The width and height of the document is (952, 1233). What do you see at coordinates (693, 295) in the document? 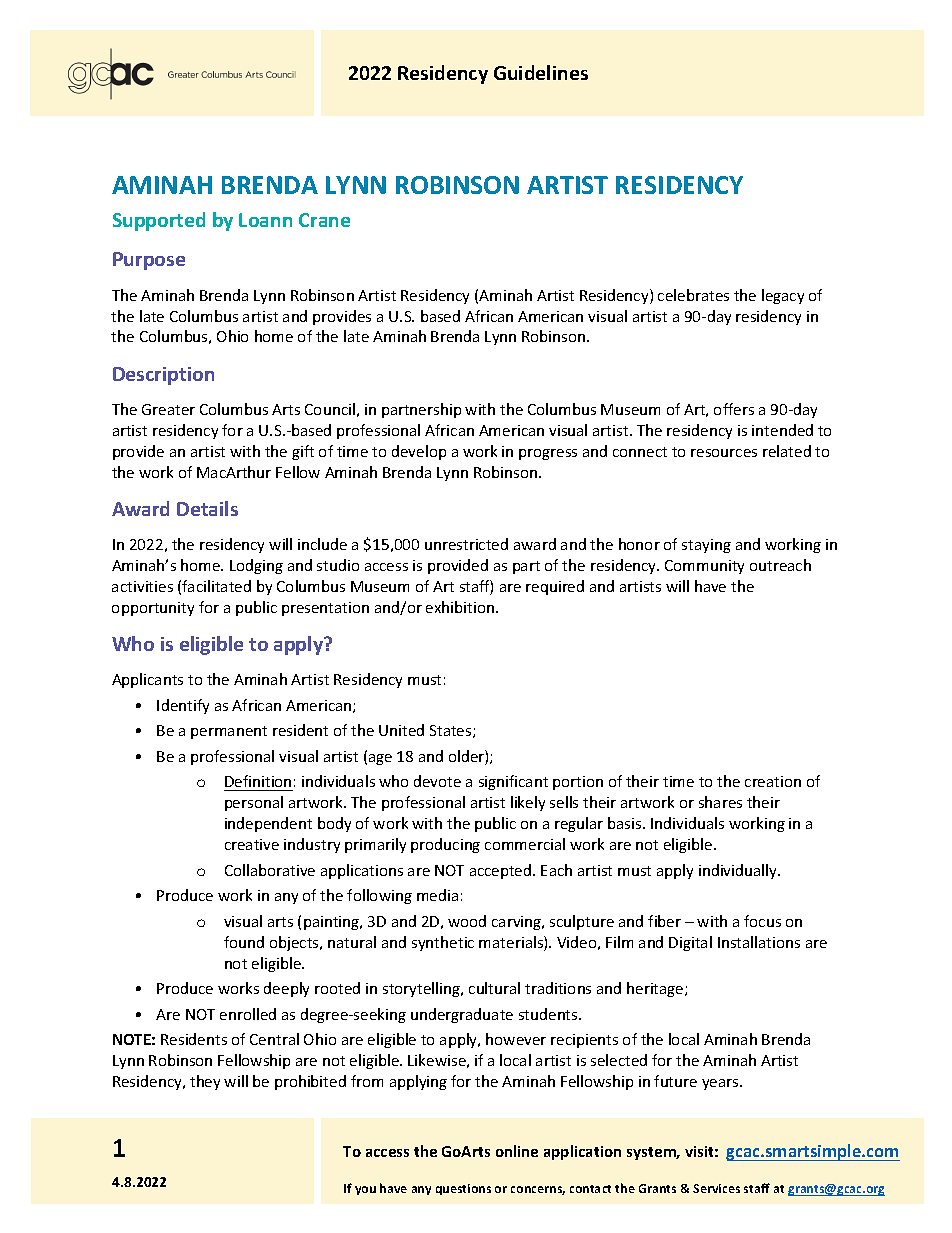
I see `celebrates` at bounding box center [693, 295].
